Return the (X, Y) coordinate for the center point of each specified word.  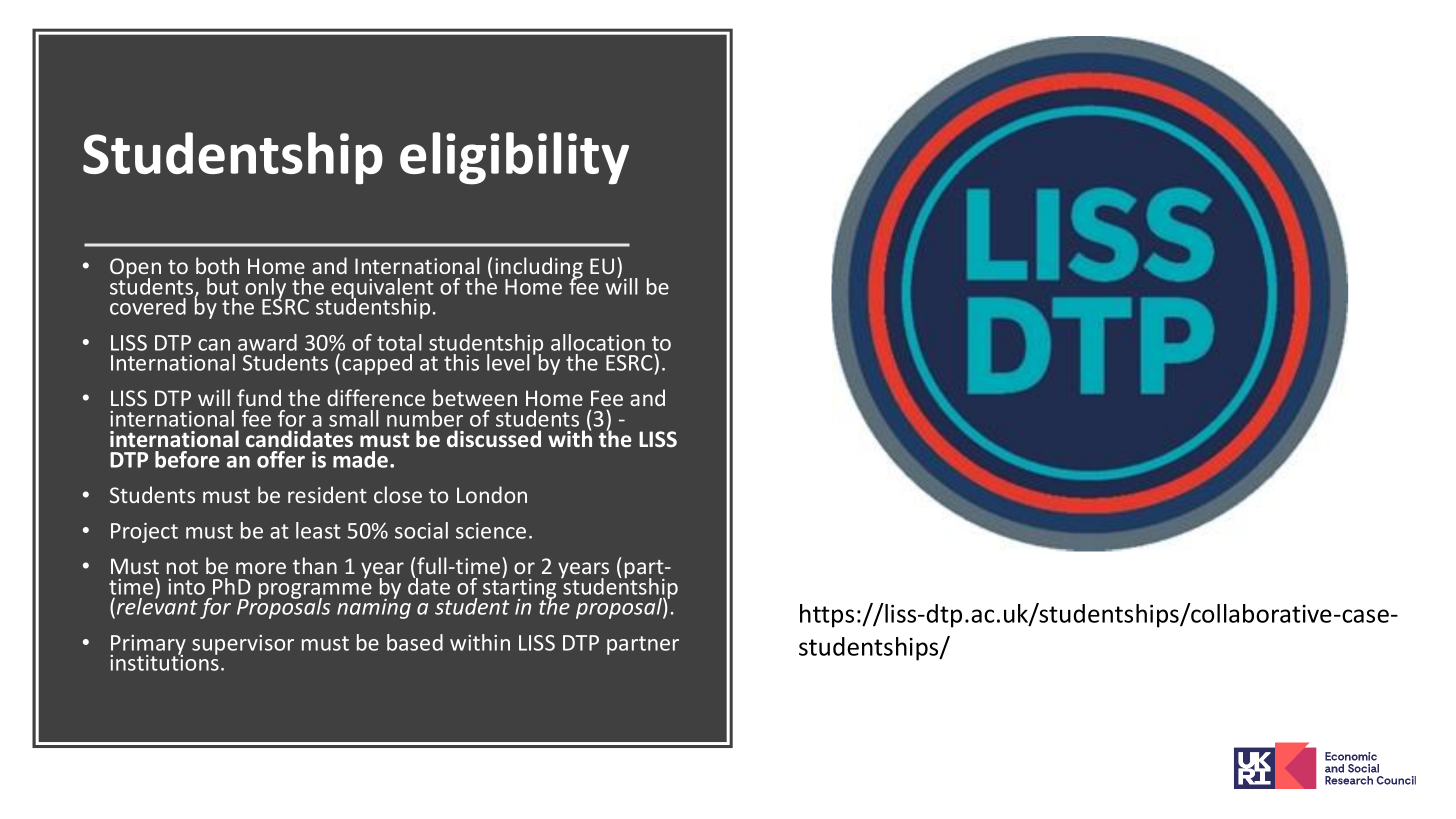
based (415, 642)
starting (519, 588)
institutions (164, 662)
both (217, 265)
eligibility (514, 158)
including (539, 269)
